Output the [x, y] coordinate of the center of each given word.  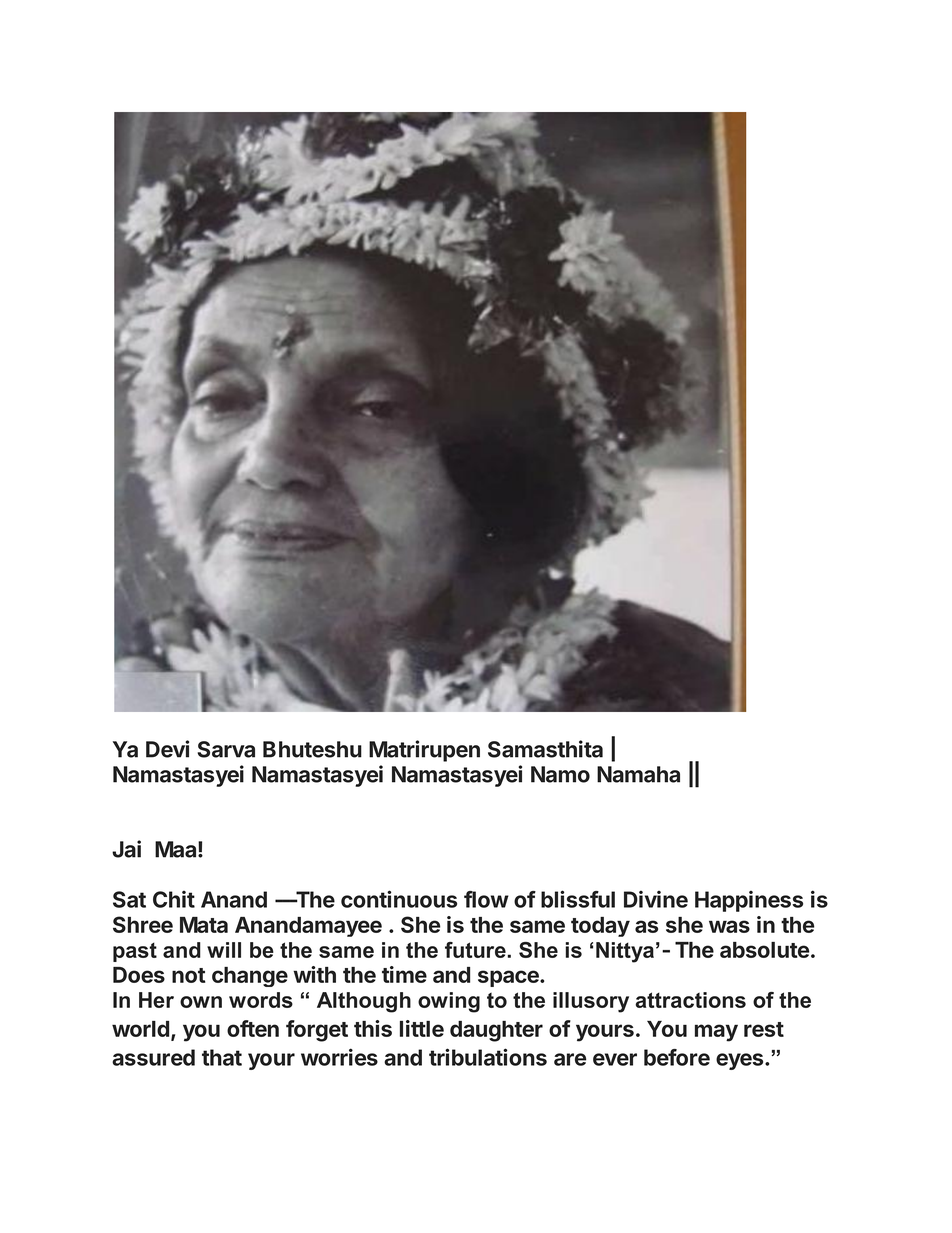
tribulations [488, 1057]
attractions [690, 1000]
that [222, 1057]
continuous [399, 899]
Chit [174, 899]
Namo [560, 774]
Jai [126, 849]
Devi [167, 749]
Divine [656, 899]
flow [486, 899]
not [188, 975]
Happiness [749, 901]
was [729, 926]
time [404, 974]
